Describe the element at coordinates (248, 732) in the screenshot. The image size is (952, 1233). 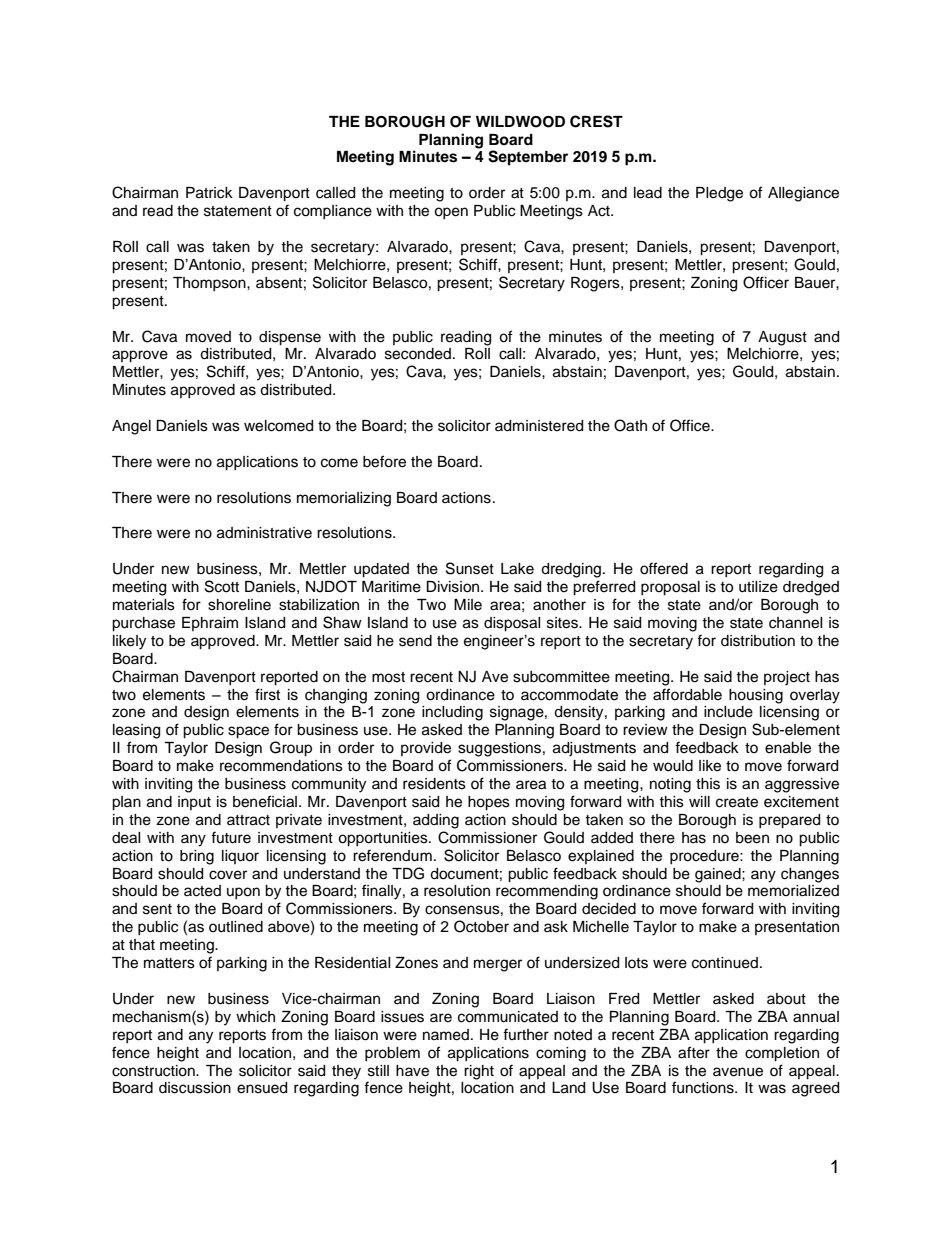
I see `space` at that location.
